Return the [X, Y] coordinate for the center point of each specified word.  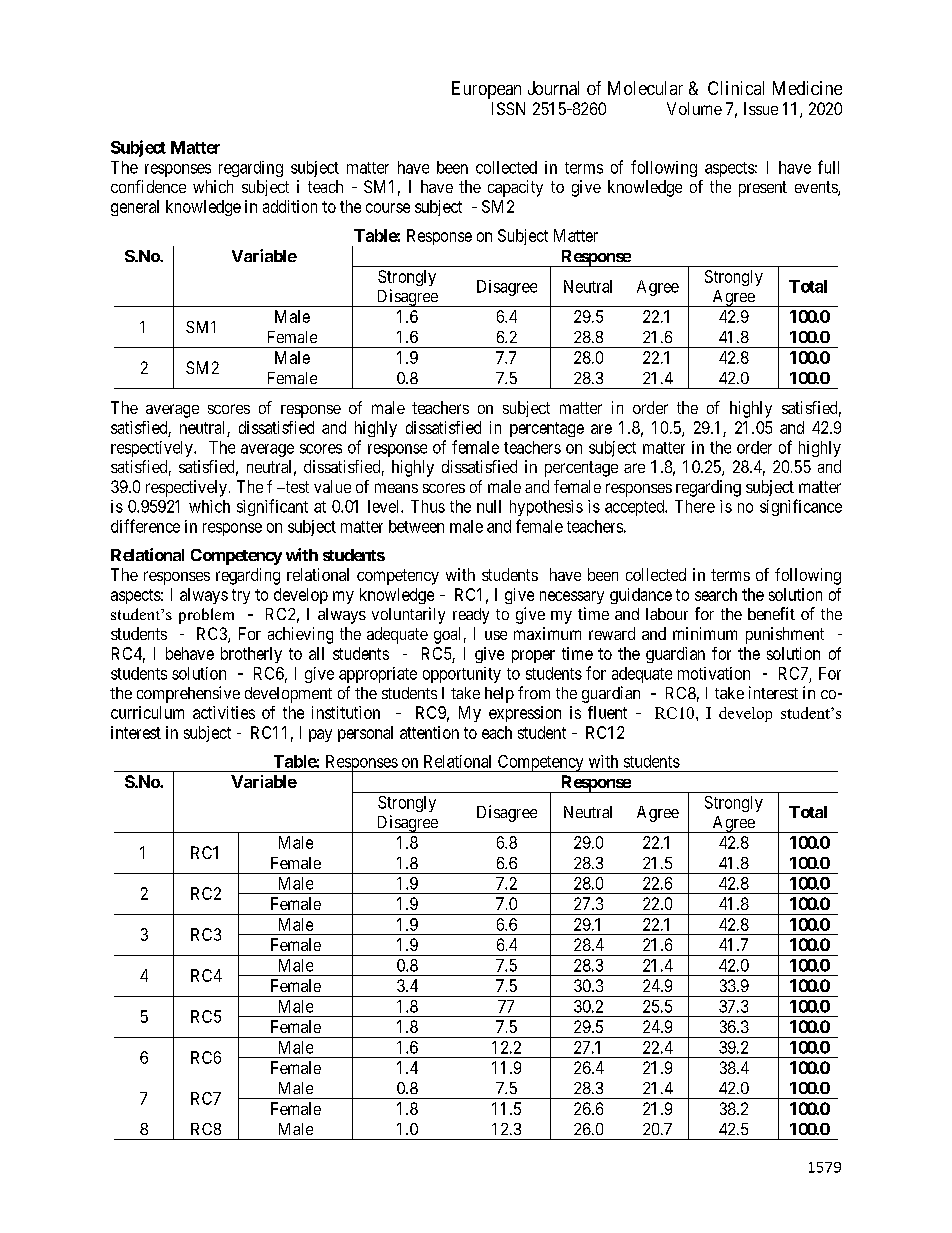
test [296, 487]
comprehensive [188, 694]
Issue [761, 108]
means [396, 488]
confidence [148, 186]
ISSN [508, 108]
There [695, 506]
